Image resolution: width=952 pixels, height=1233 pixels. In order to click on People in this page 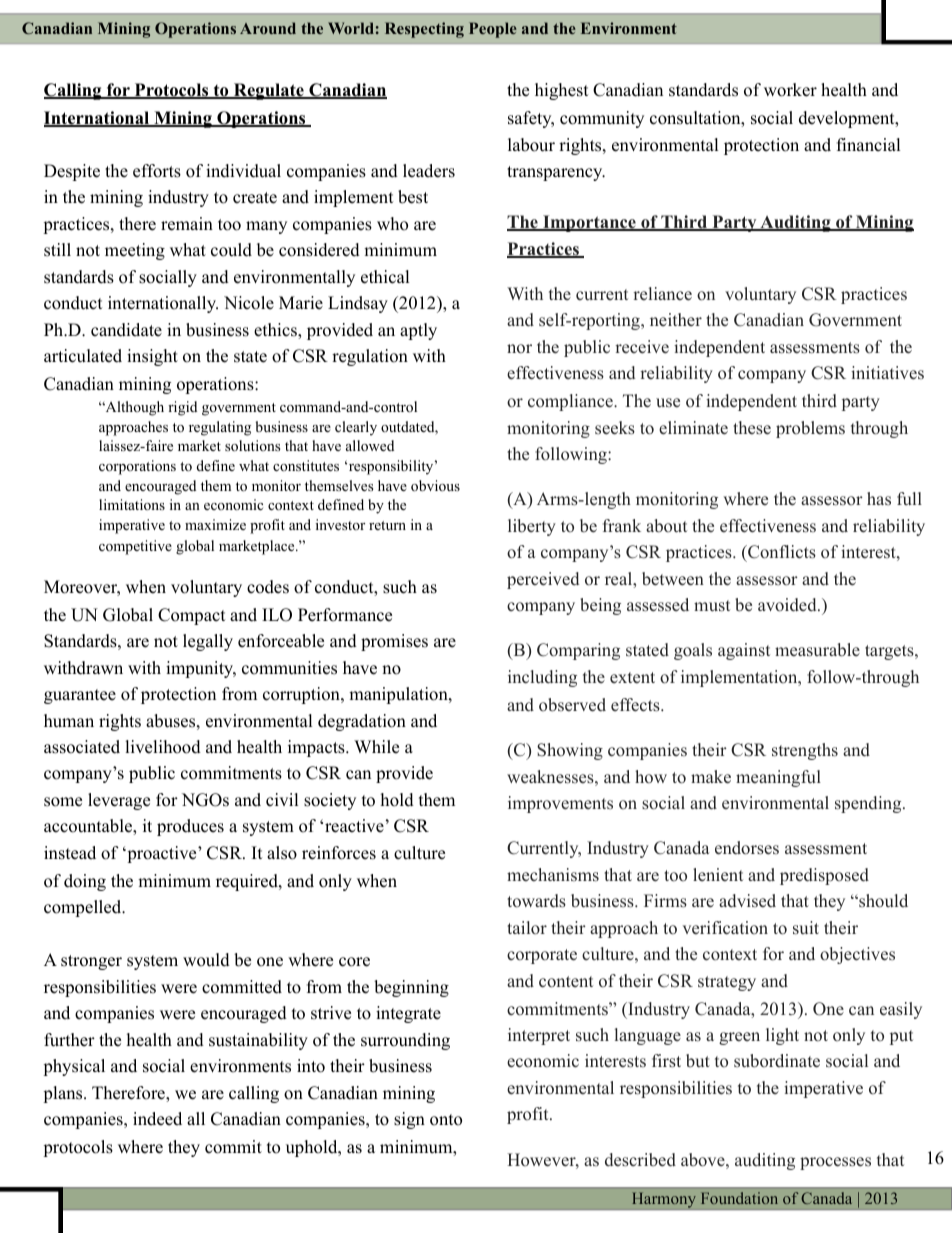, I will do `click(493, 30)`.
